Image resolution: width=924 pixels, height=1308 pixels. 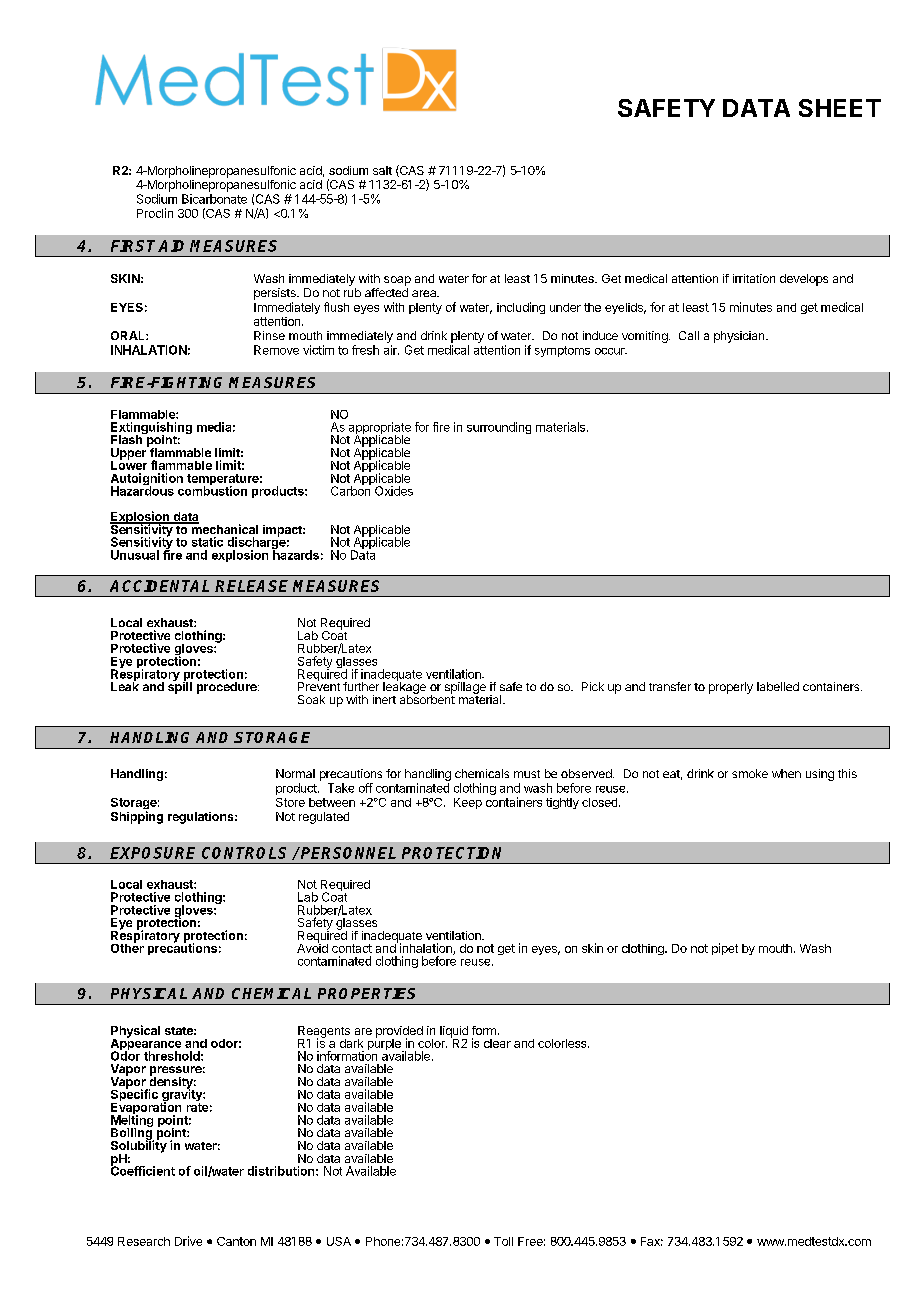 I want to click on combustion, so click(x=212, y=490).
